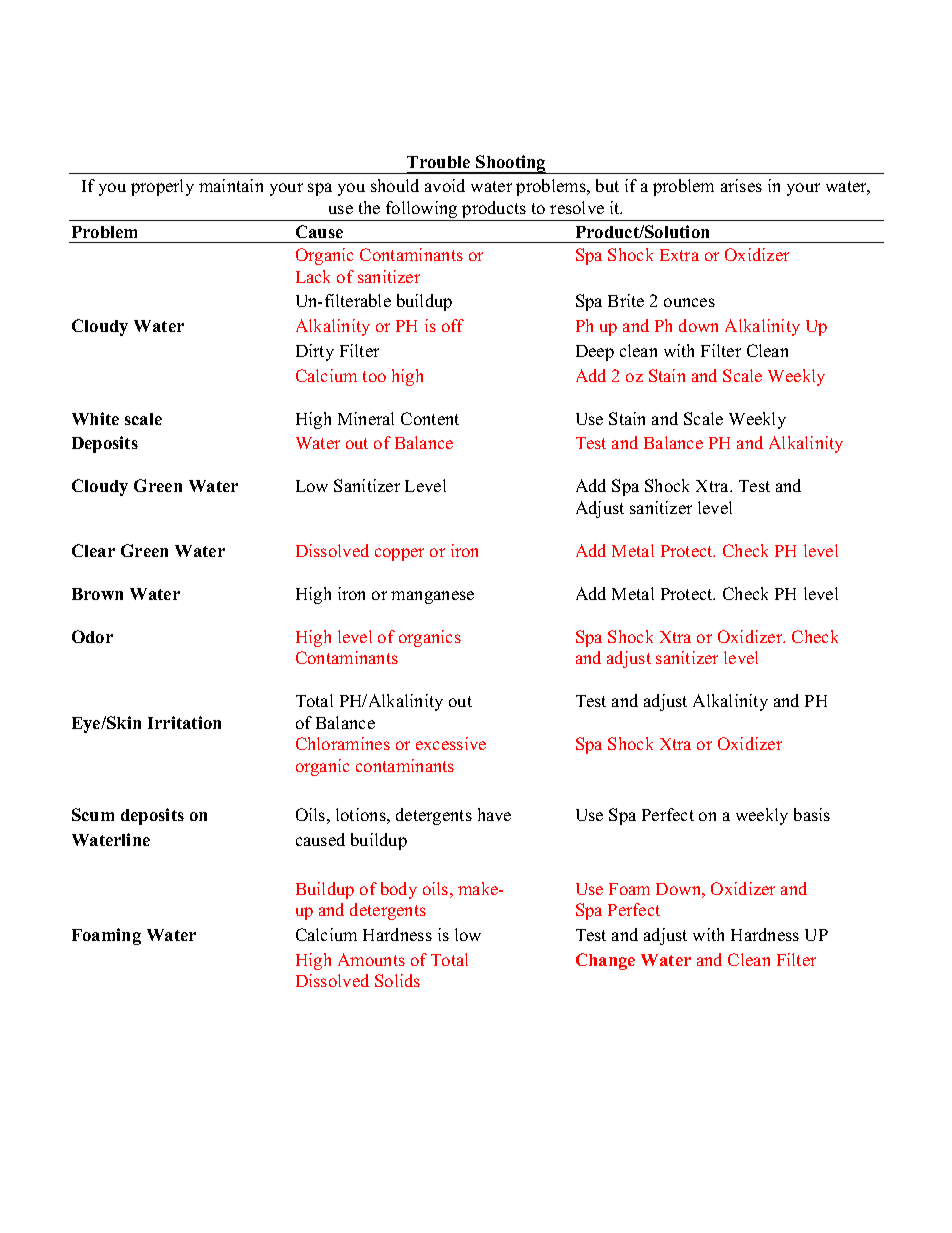  Describe the element at coordinates (430, 418) in the document. I see `Content` at that location.
